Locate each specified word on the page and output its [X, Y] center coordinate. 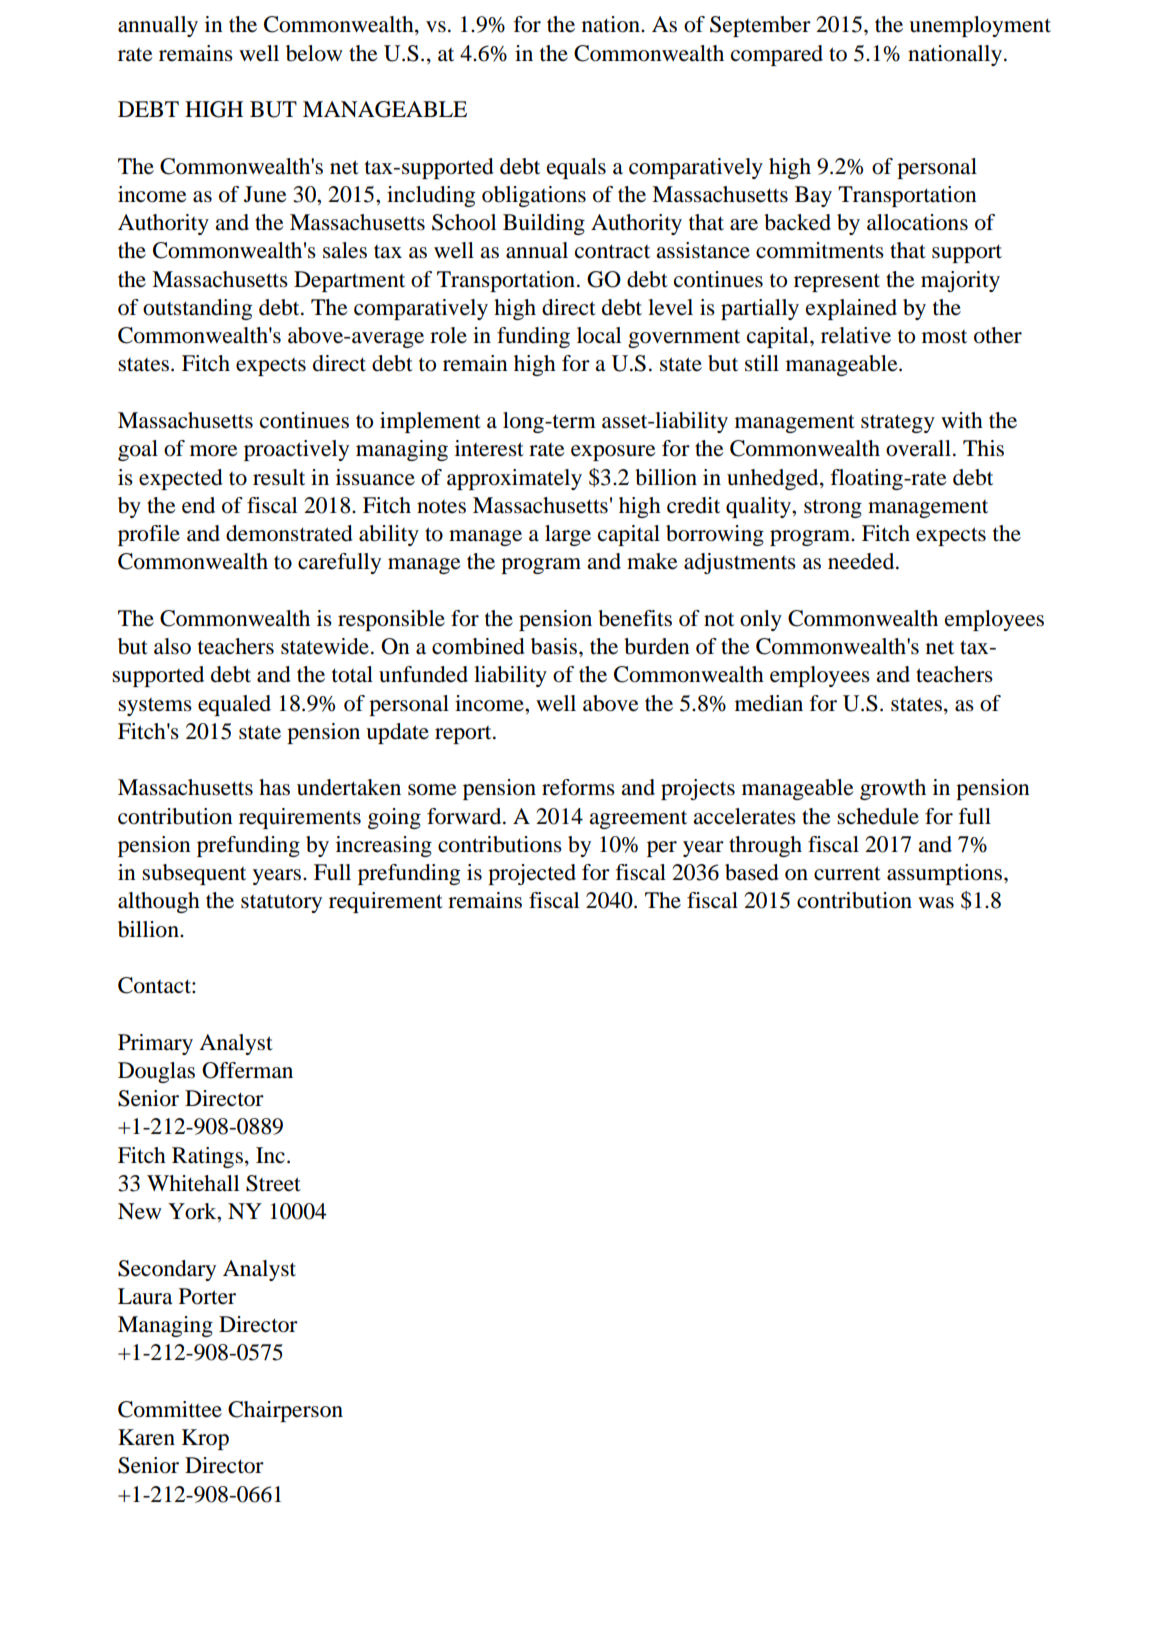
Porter [207, 1296]
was [936, 903]
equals [576, 168]
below [314, 53]
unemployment [980, 26]
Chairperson [285, 1411]
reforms [578, 787]
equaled [234, 705]
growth [893, 789]
